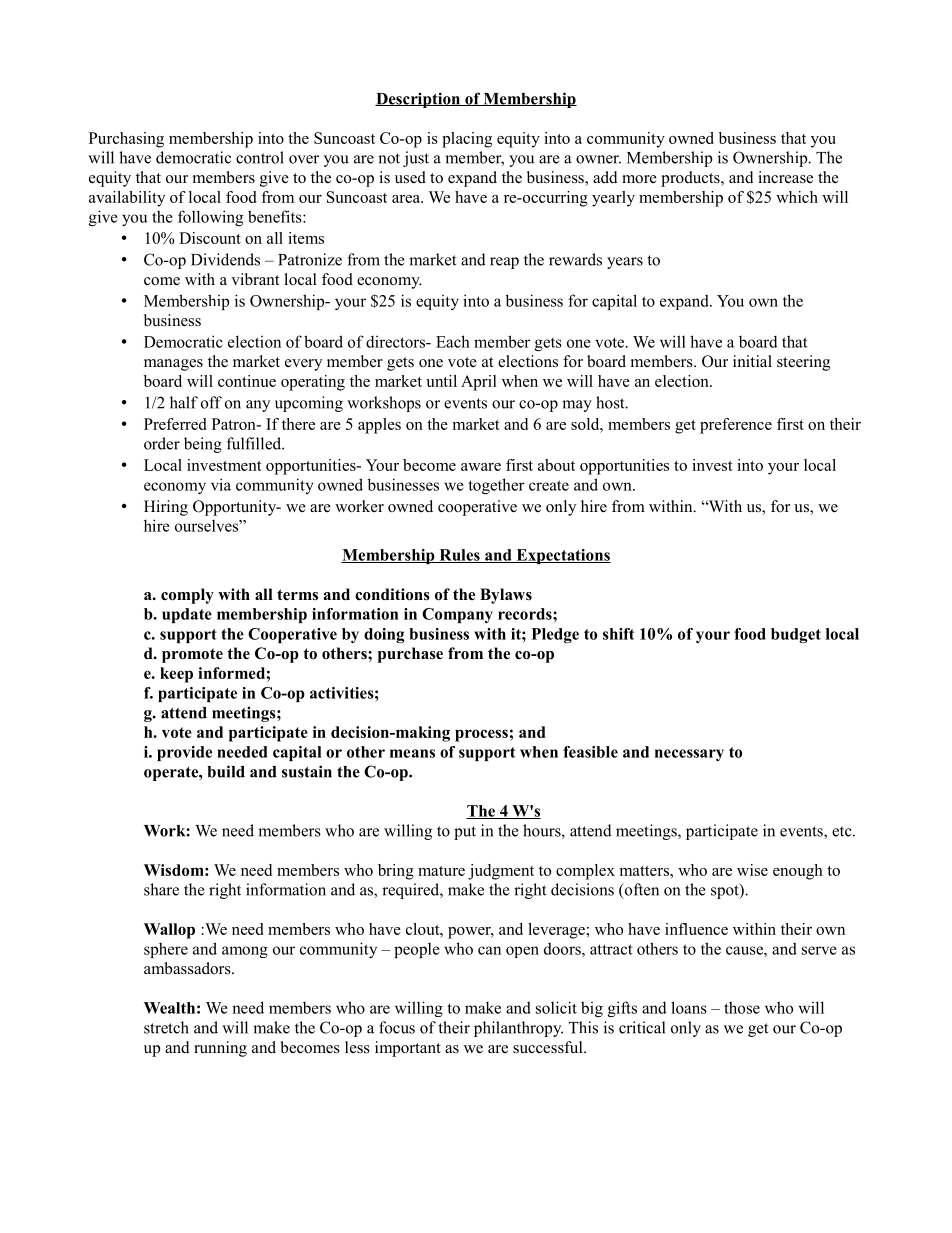 This image has width=952, height=1233. What do you see at coordinates (742, 1007) in the image?
I see `those` at bounding box center [742, 1007].
